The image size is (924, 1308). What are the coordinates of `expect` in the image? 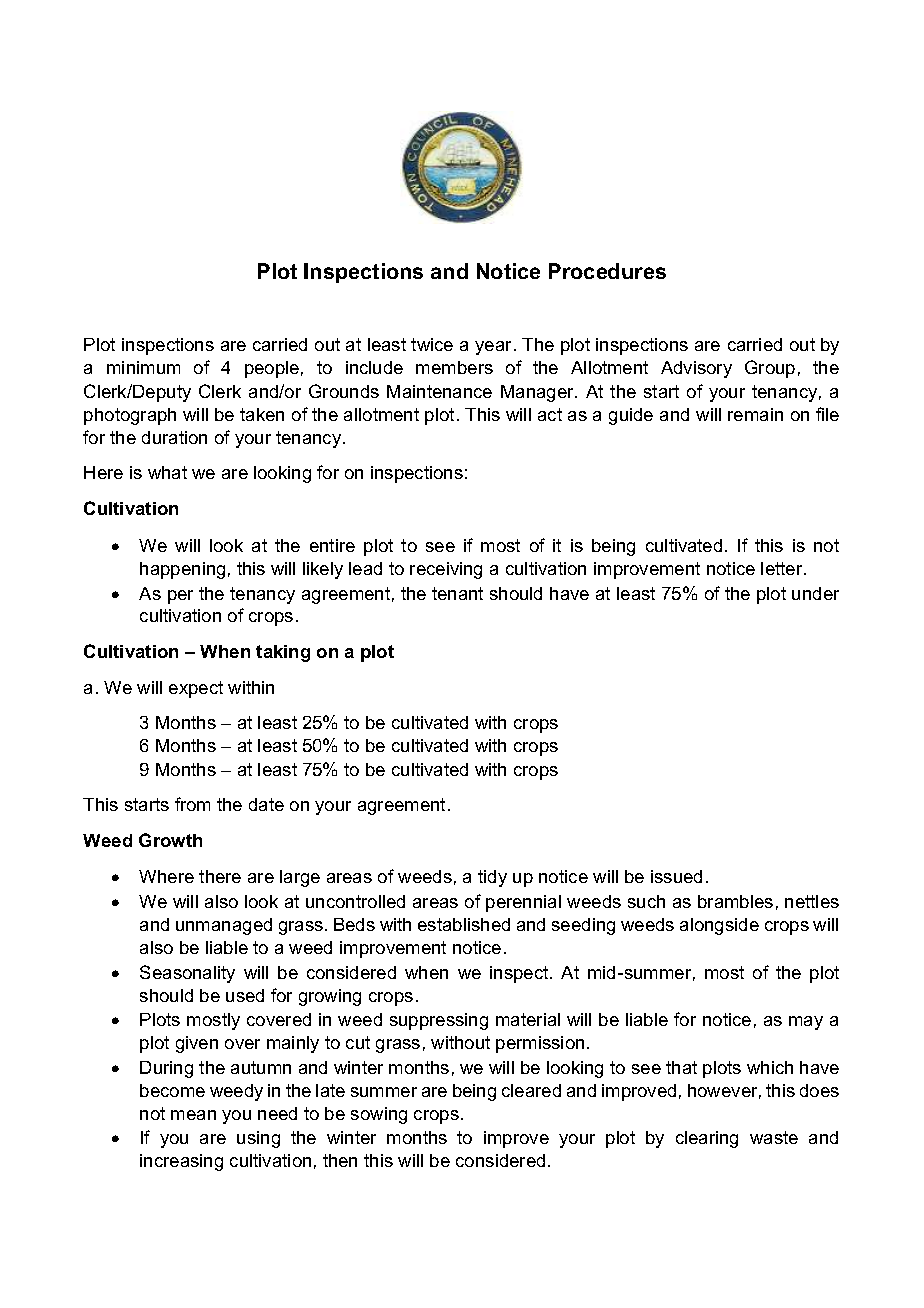 It's located at (196, 689).
